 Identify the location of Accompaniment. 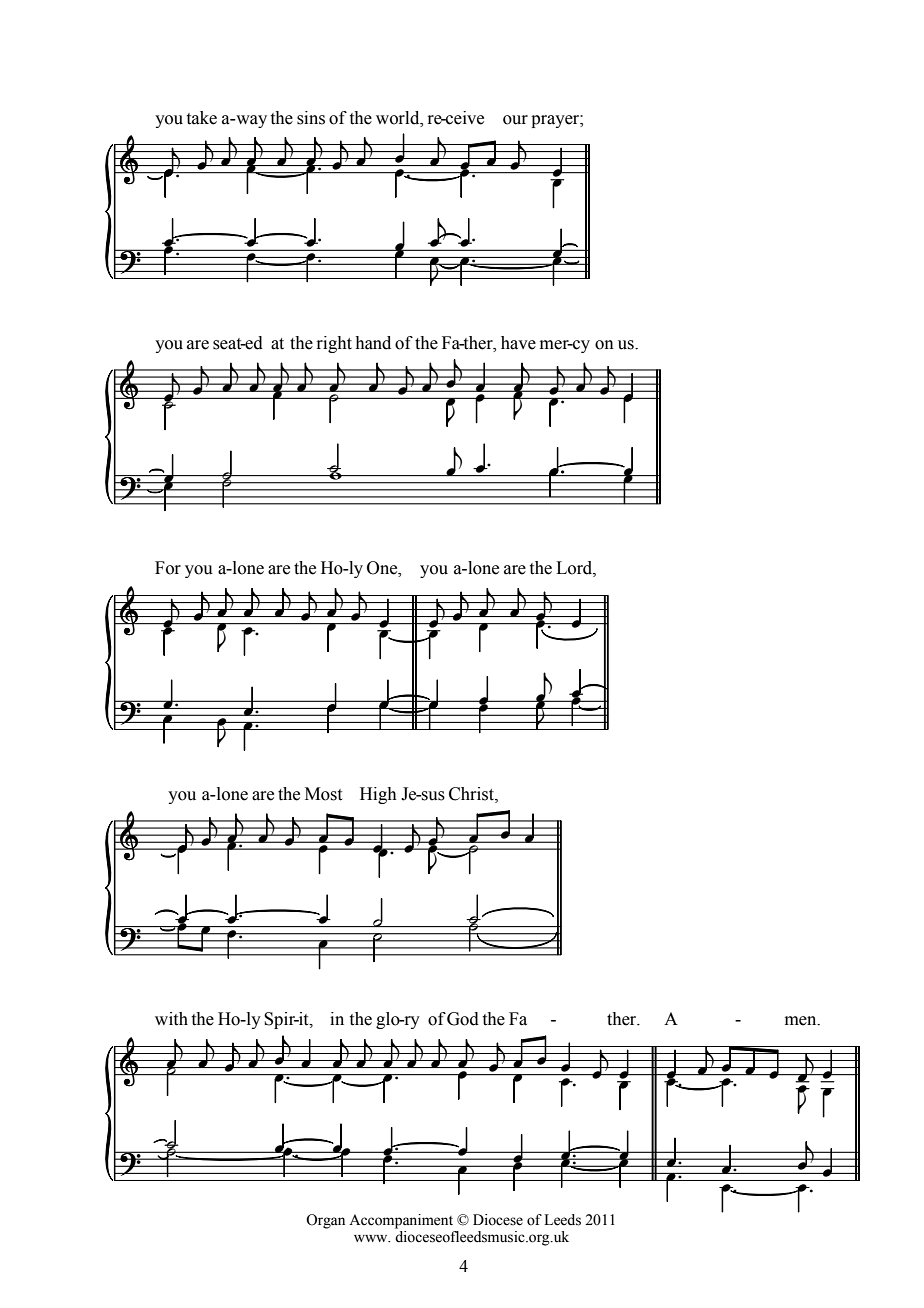
(401, 1221).
